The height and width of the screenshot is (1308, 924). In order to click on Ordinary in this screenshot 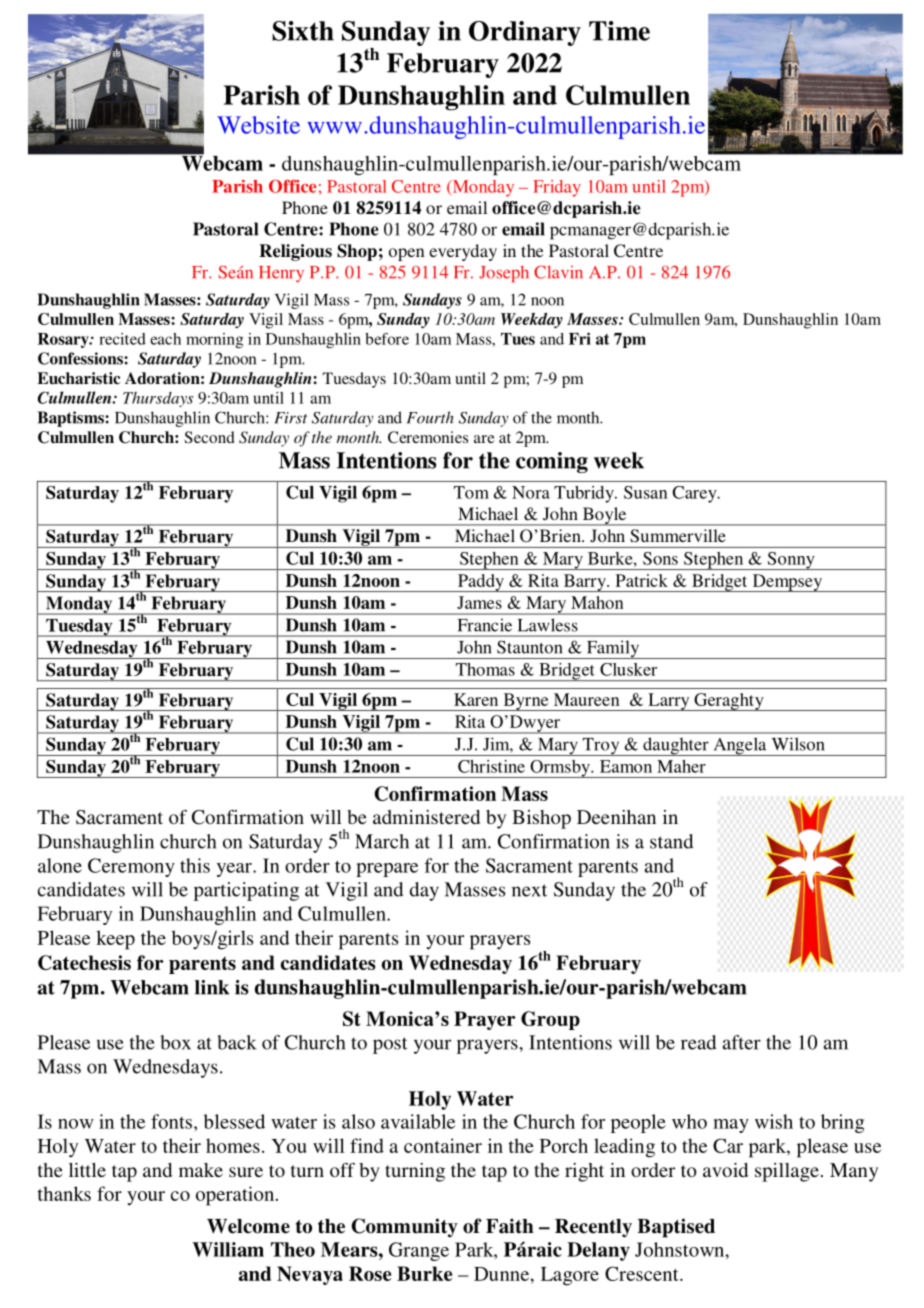, I will do `click(525, 33)`.
